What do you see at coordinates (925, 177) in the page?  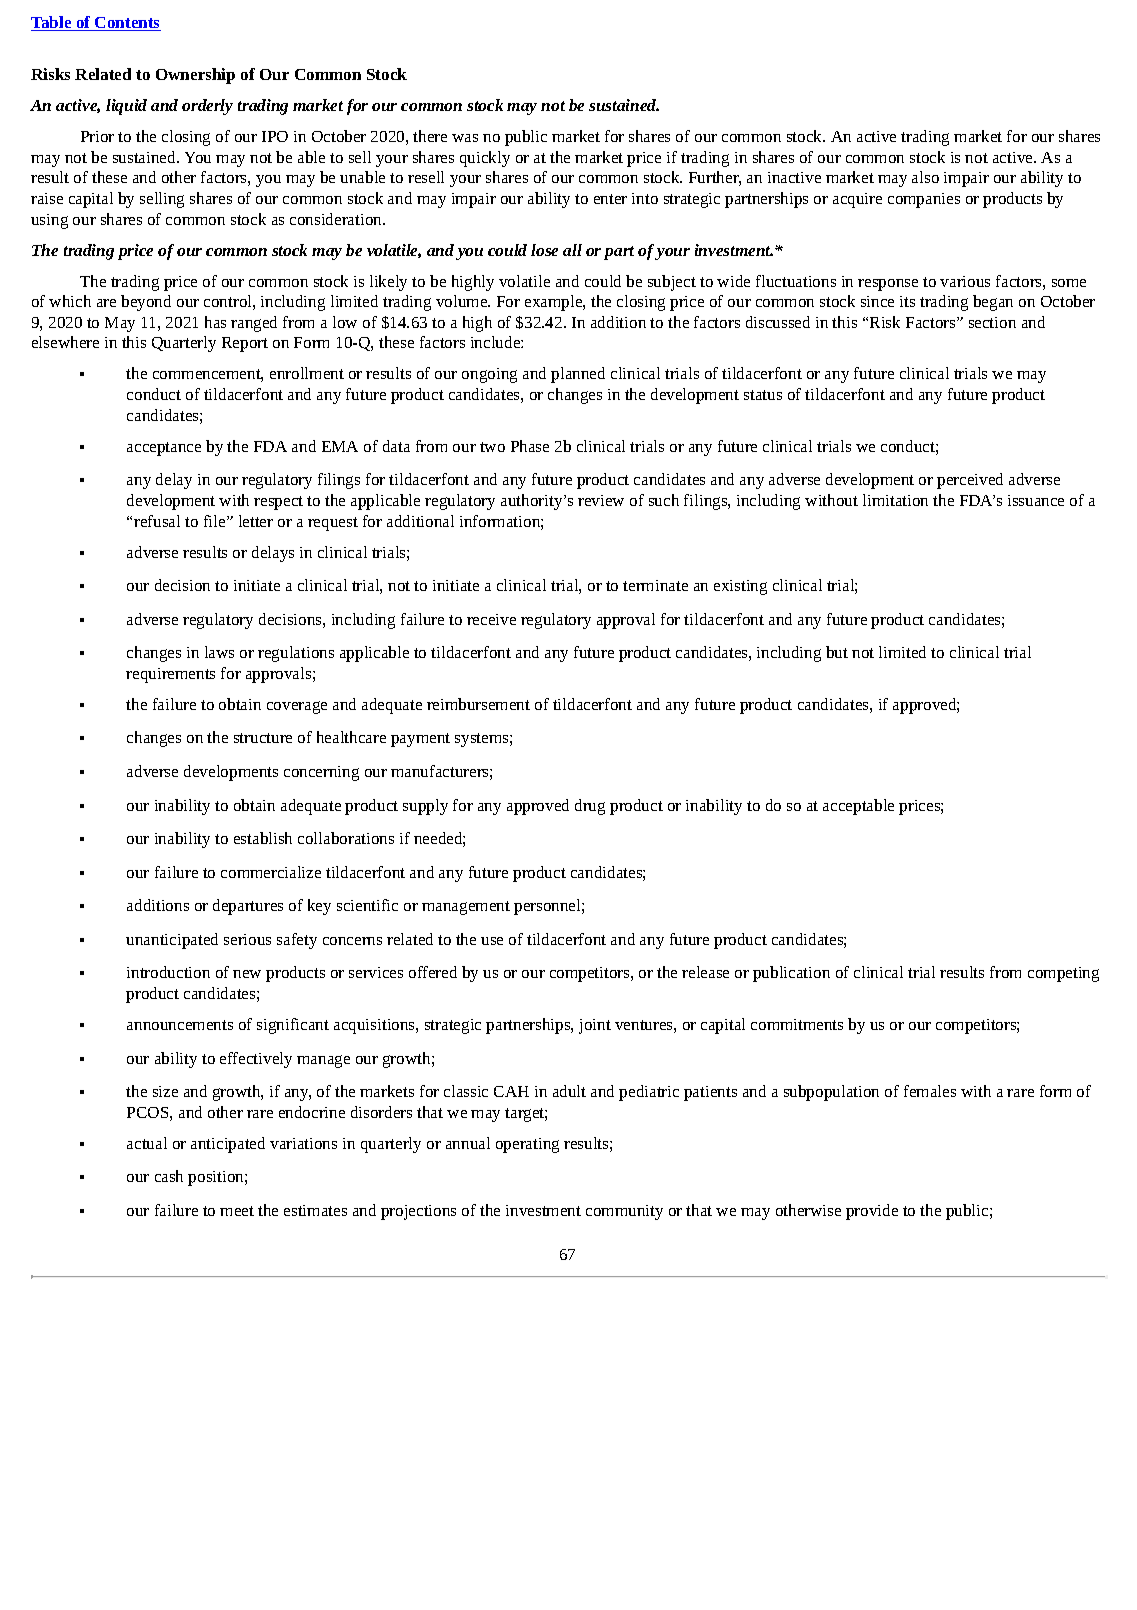 I see `also` at bounding box center [925, 177].
